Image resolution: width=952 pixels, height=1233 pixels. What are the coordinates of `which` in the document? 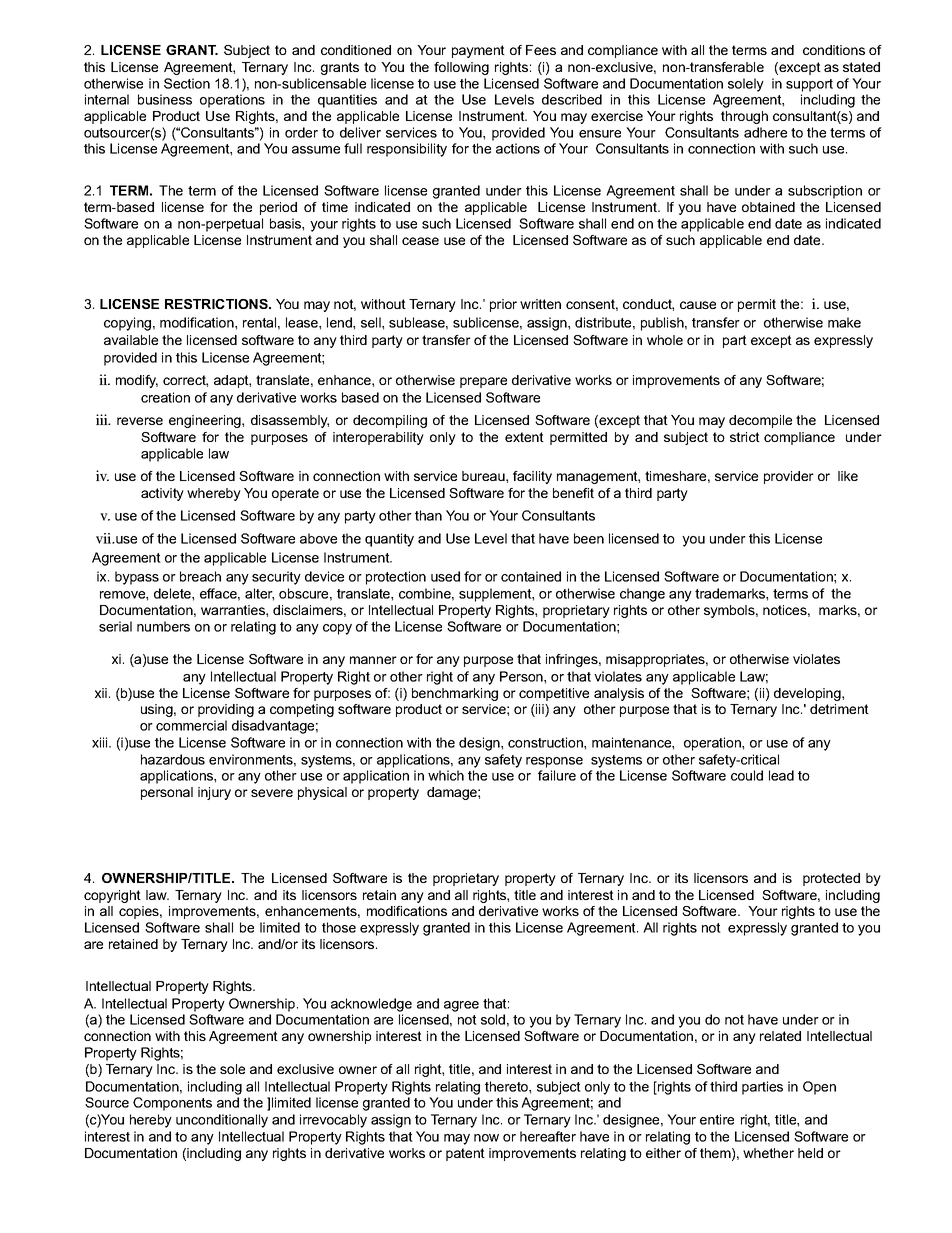 It's located at (446, 775).
